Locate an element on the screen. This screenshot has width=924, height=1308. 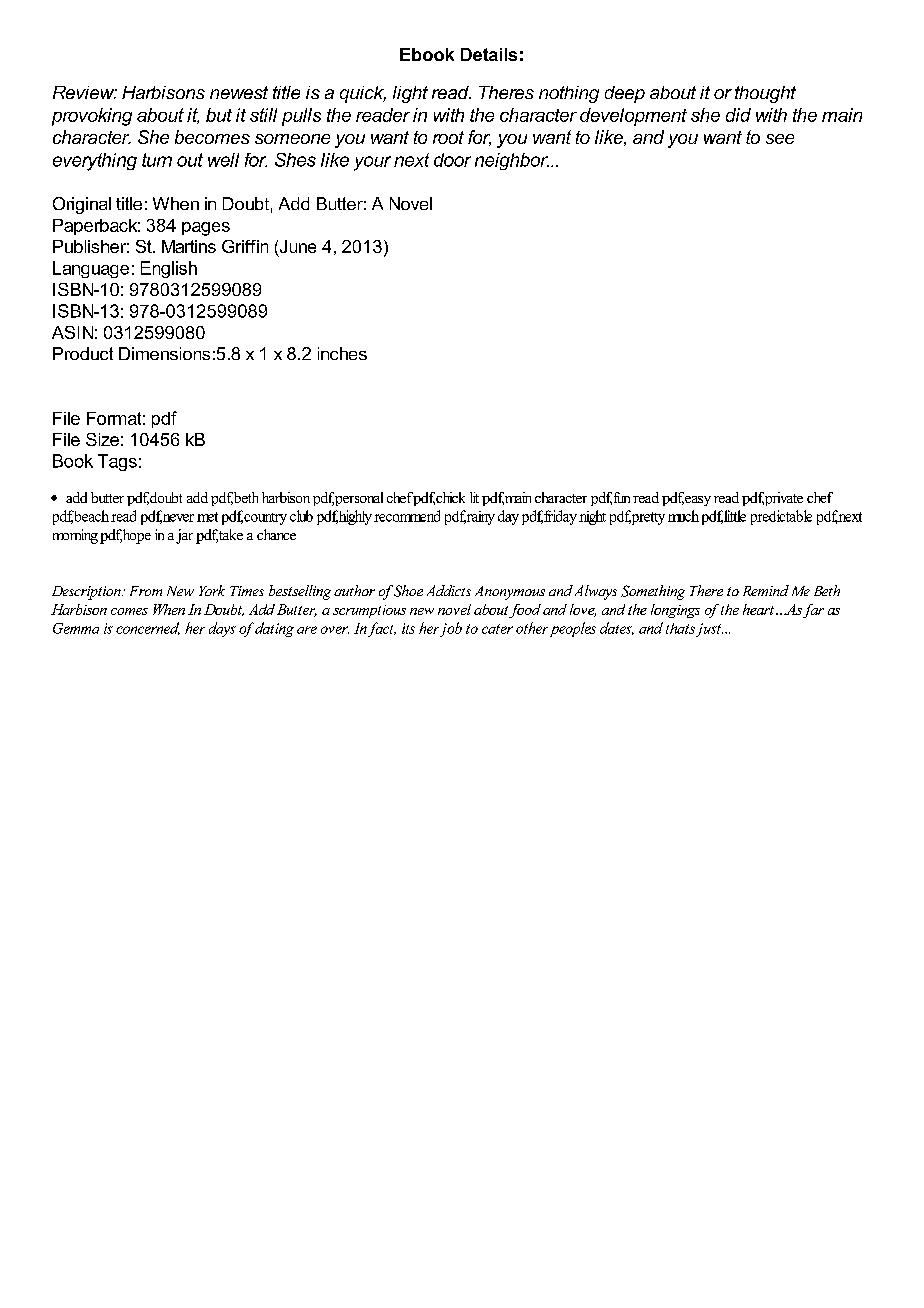
Martins is located at coordinates (189, 246).
